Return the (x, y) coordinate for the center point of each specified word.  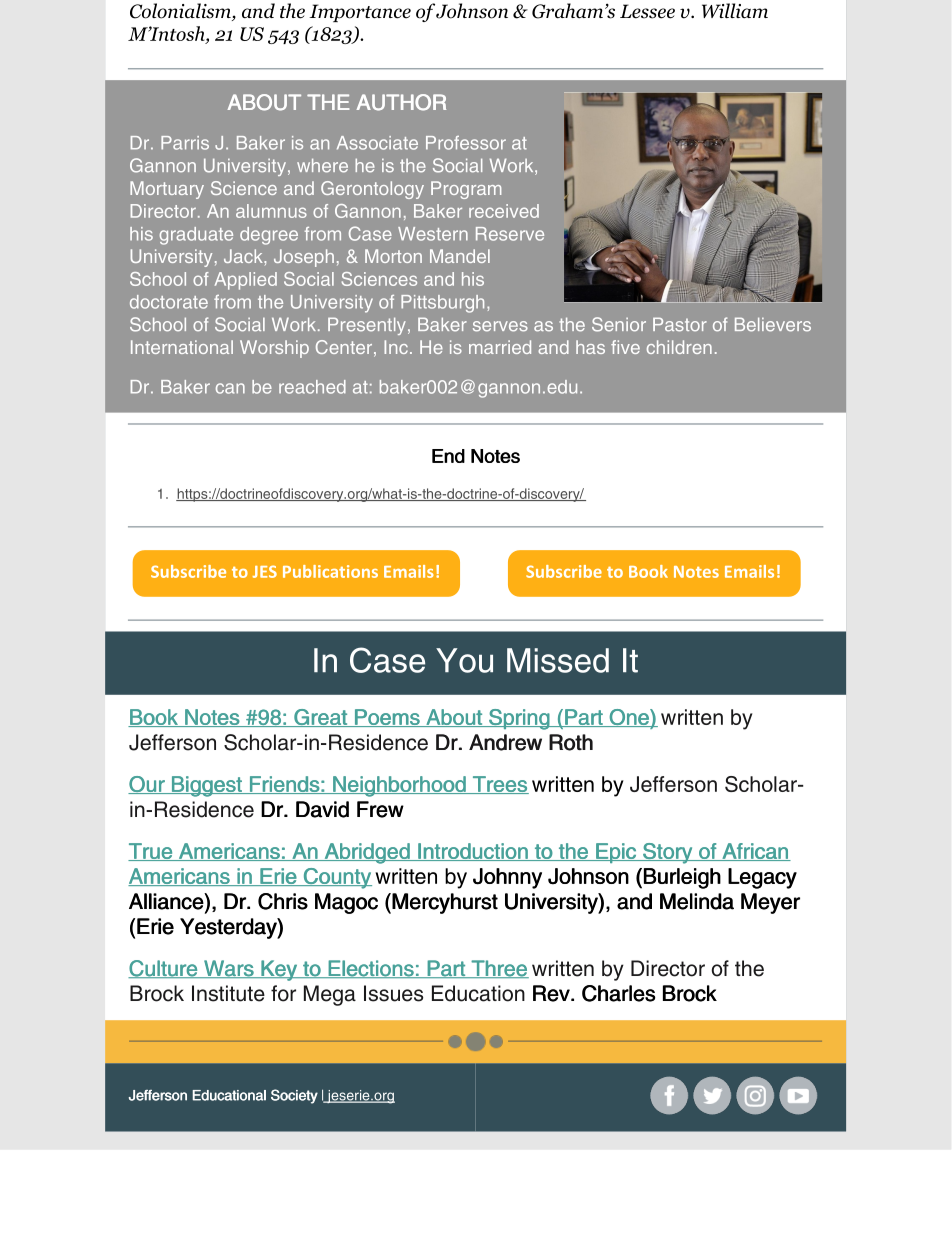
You (464, 660)
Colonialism (181, 12)
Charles (619, 993)
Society (294, 1096)
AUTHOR (401, 102)
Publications (330, 571)
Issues (393, 993)
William (735, 11)
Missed (558, 660)
